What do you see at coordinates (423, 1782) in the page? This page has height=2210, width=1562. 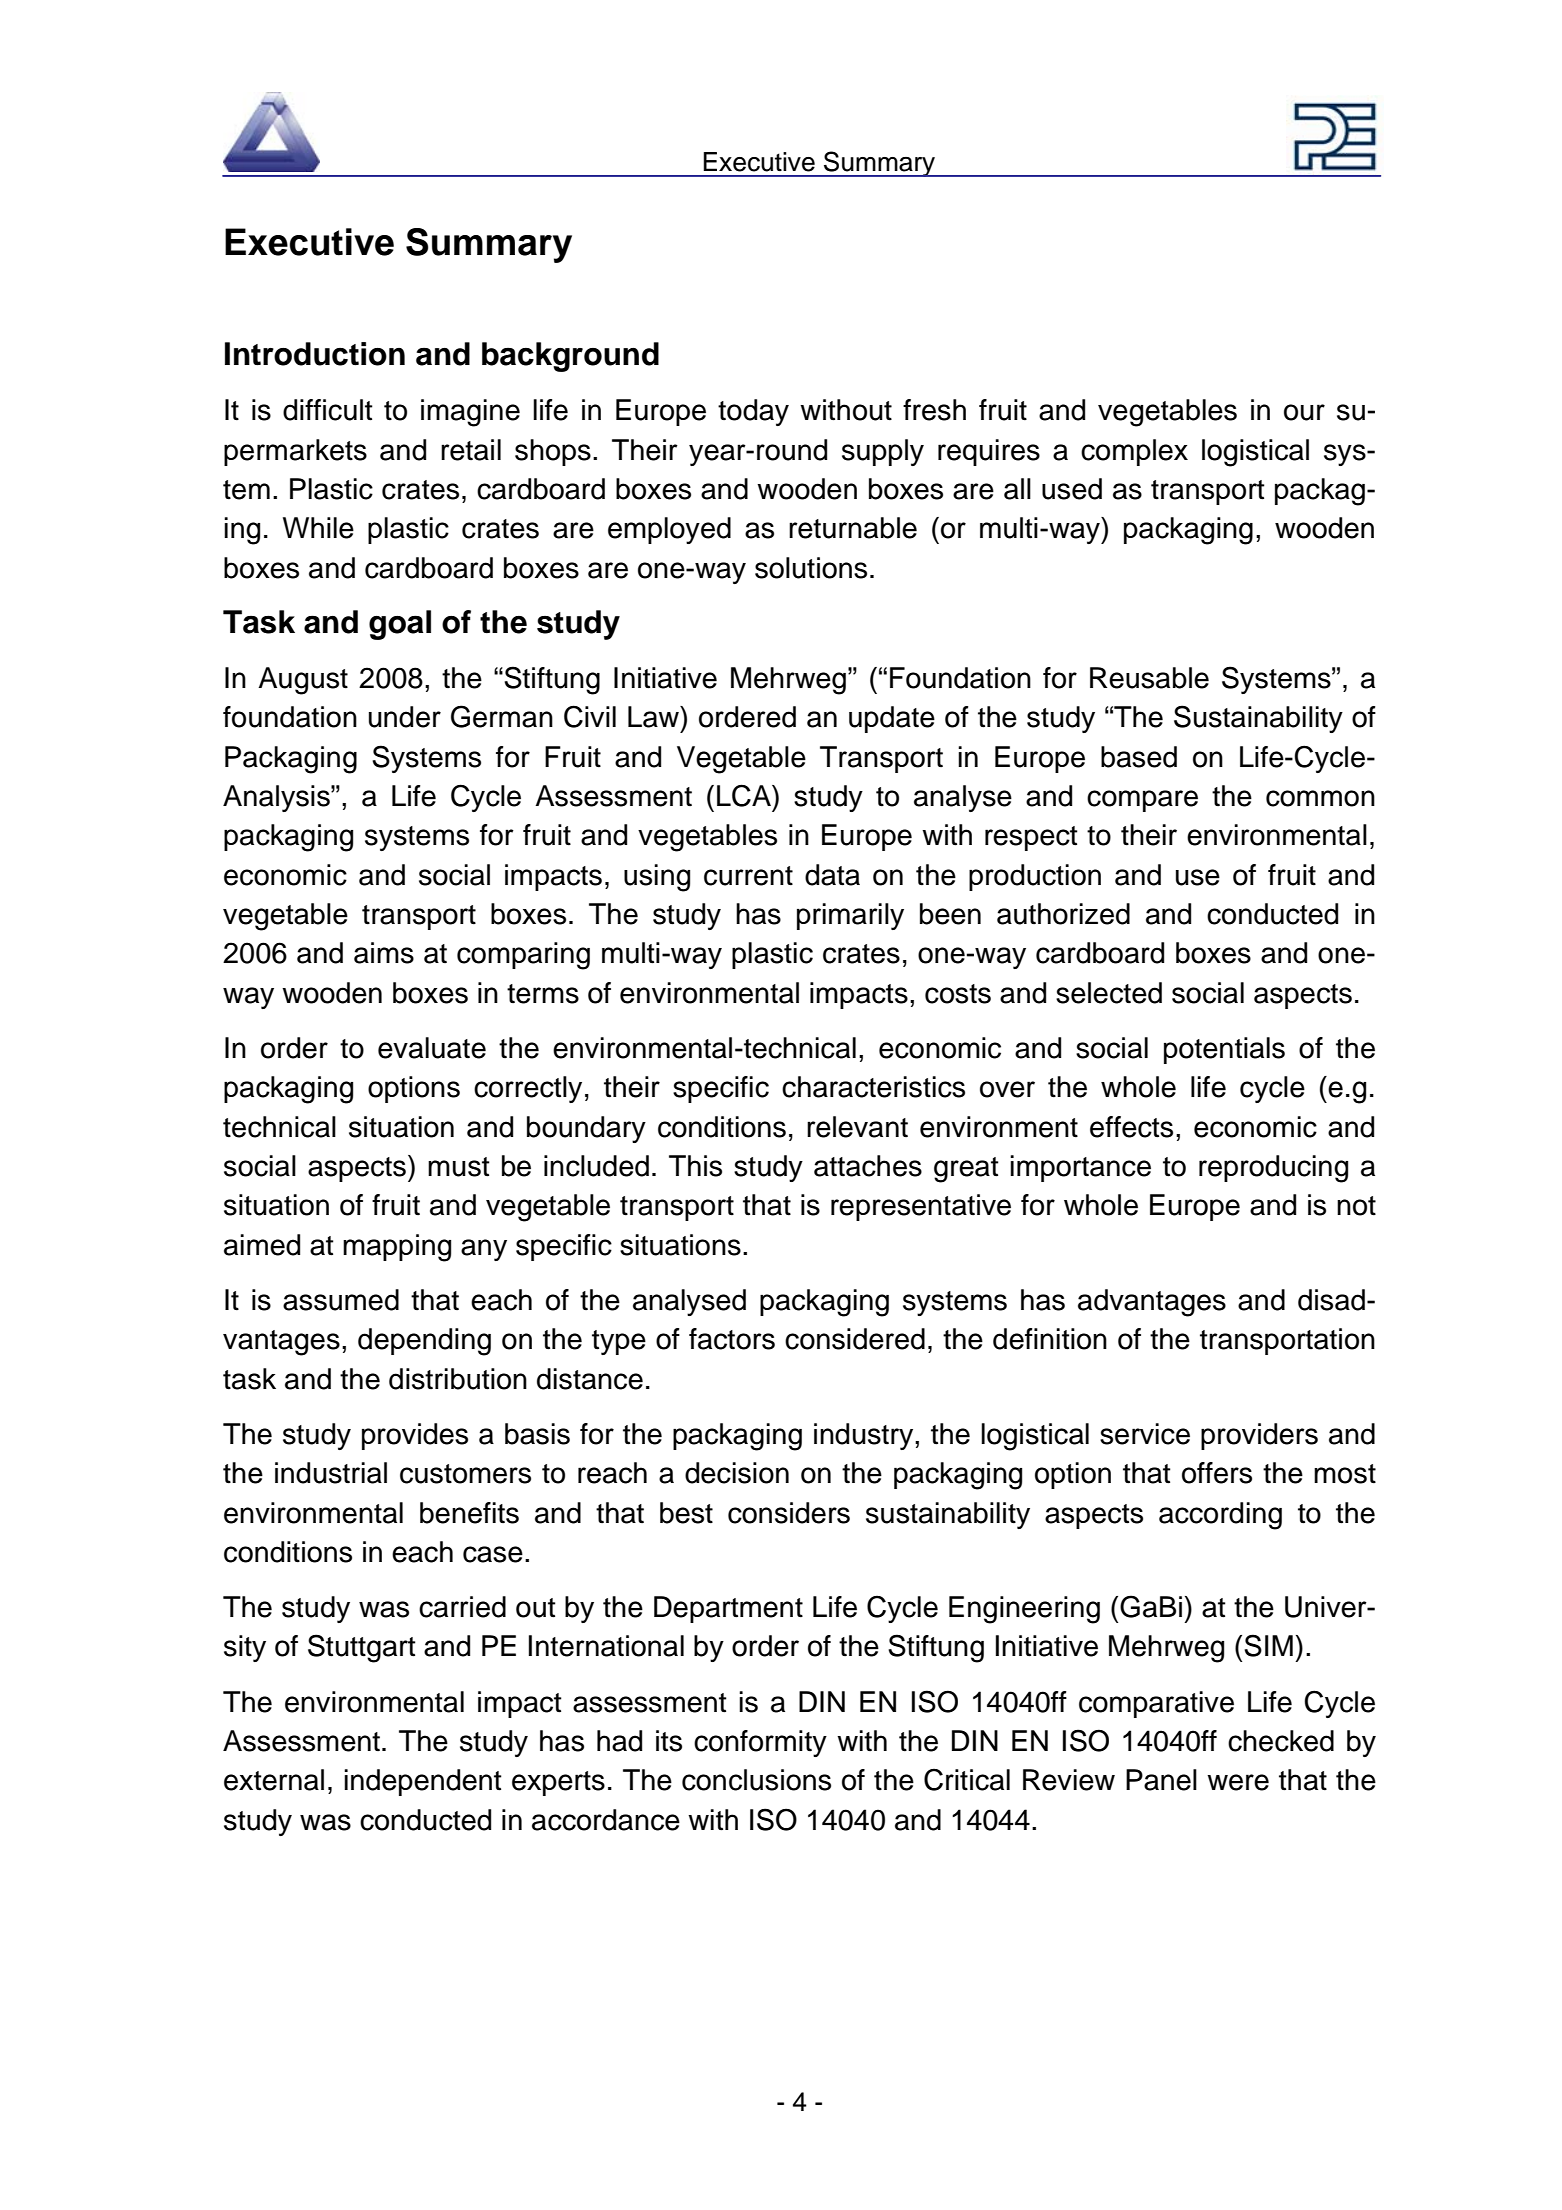 I see `independent` at bounding box center [423, 1782].
